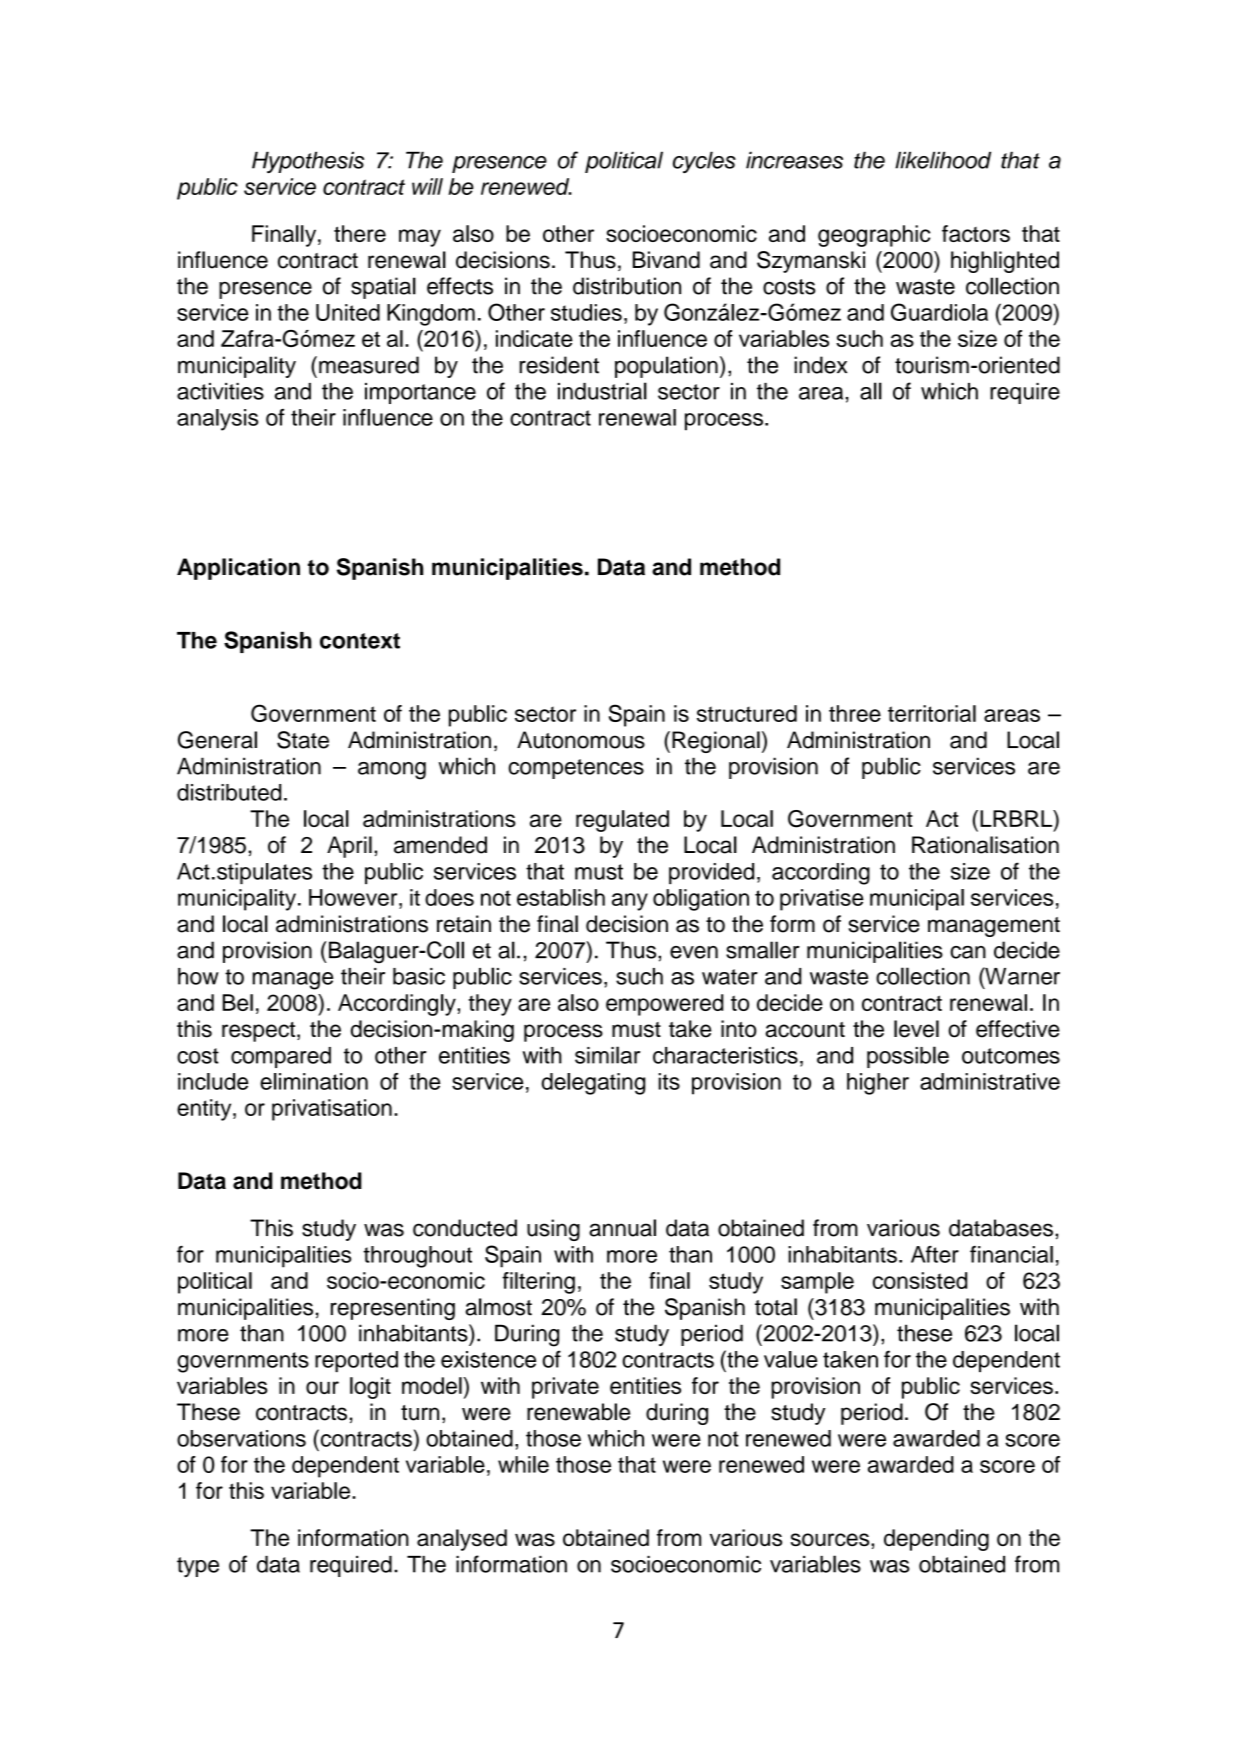  Describe the element at coordinates (308, 162) in the page. I see `Hypothesis` at that location.
